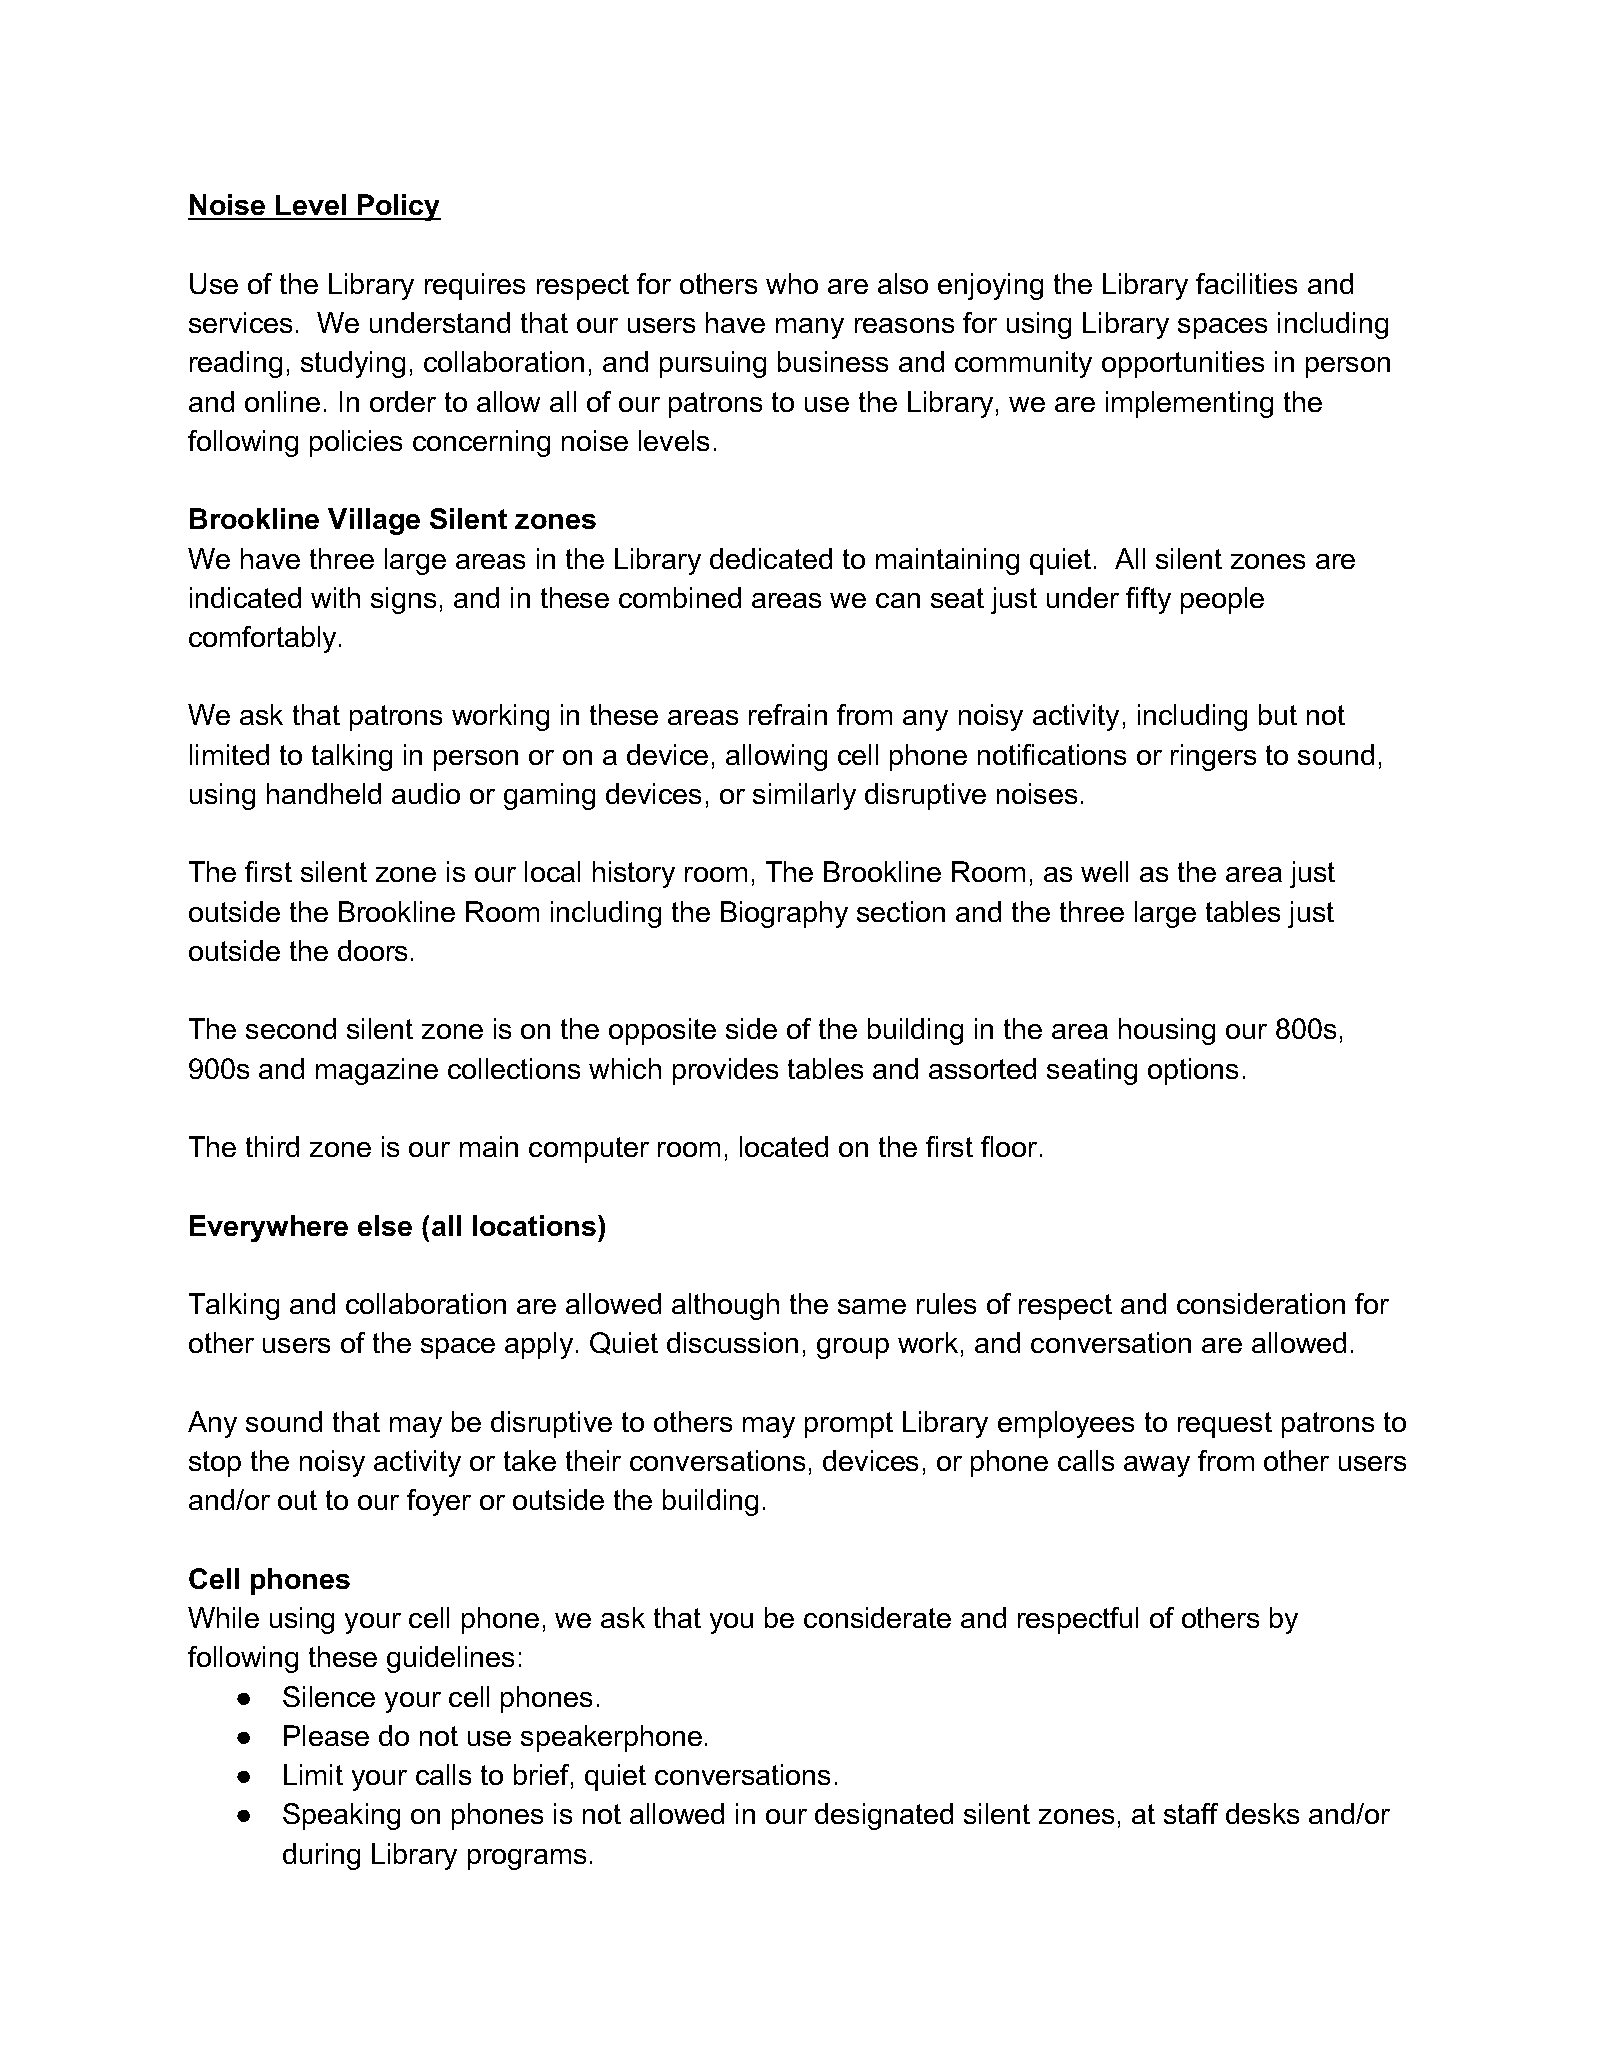 This document has height=2072, width=1601. Describe the element at coordinates (804, 796) in the document. I see `similarly` at that location.
